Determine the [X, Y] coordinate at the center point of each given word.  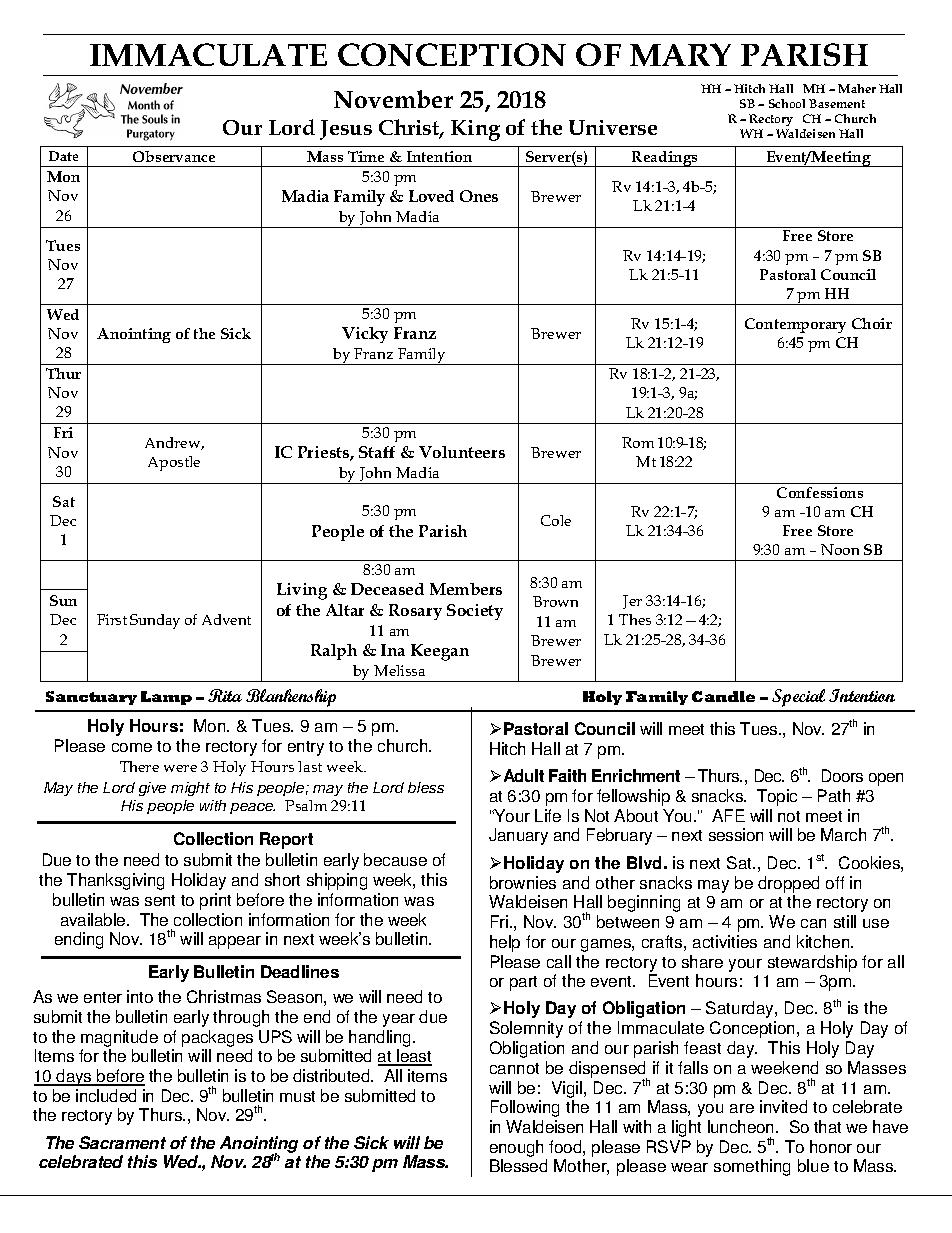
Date [63, 156]
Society [475, 612]
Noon [840, 549]
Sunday [155, 621]
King [475, 130]
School [787, 103]
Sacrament [122, 1142]
